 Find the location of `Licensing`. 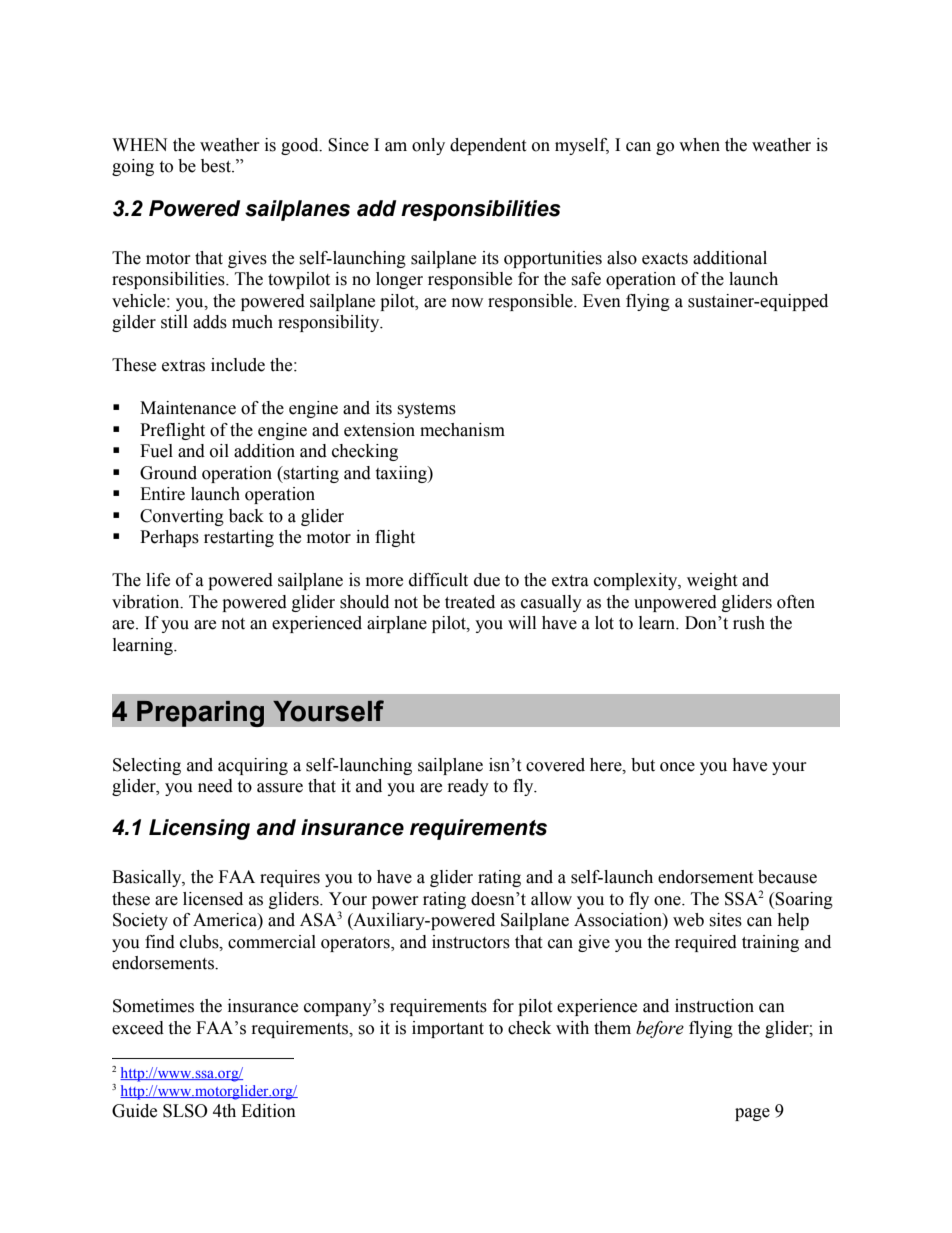

Licensing is located at coordinates (199, 829).
